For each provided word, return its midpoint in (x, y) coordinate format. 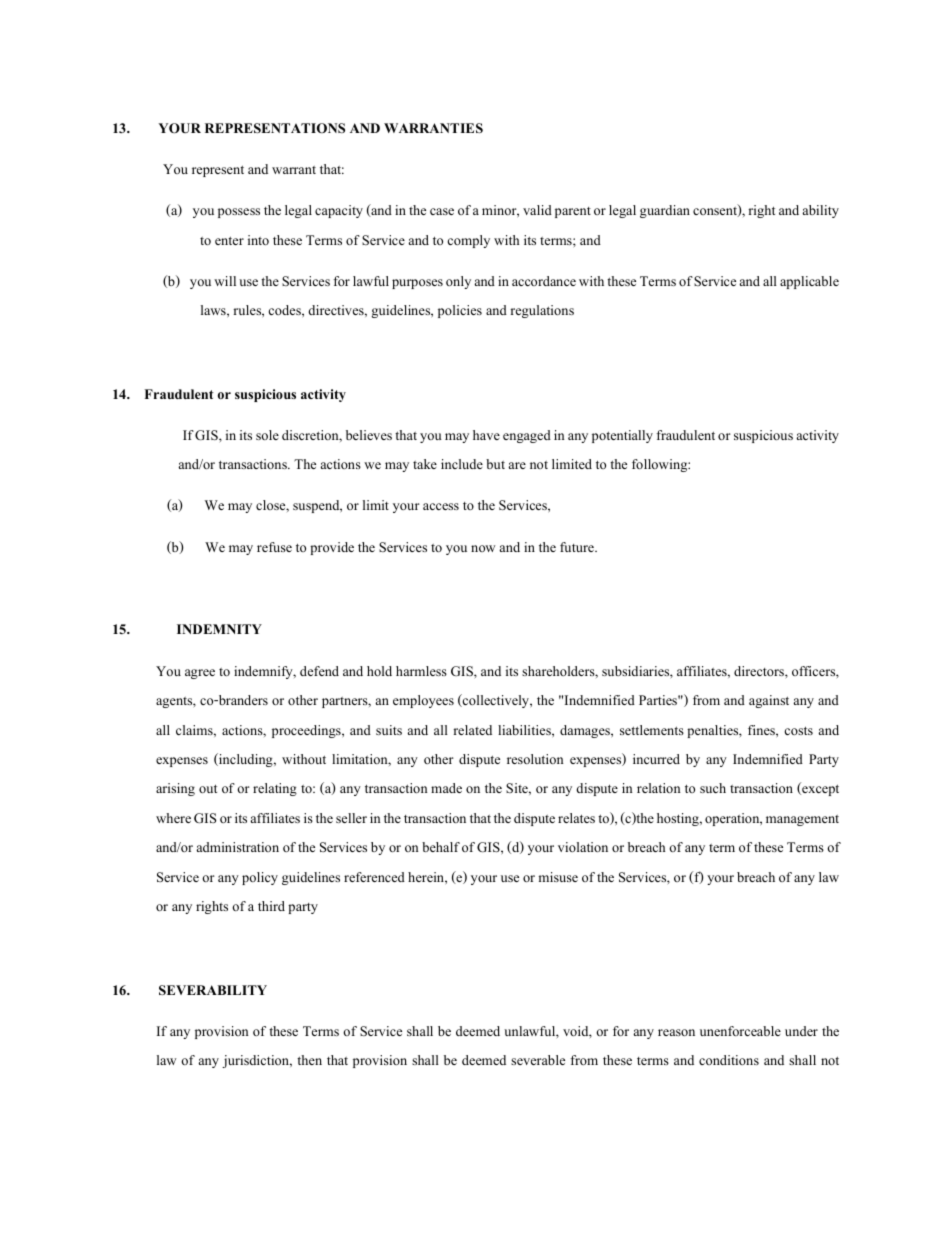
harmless (421, 671)
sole (267, 435)
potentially (622, 436)
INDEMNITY (219, 629)
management (802, 820)
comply (468, 241)
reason (676, 1032)
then (309, 1060)
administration (238, 847)
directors (760, 671)
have (486, 435)
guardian (665, 211)
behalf (441, 847)
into (258, 240)
